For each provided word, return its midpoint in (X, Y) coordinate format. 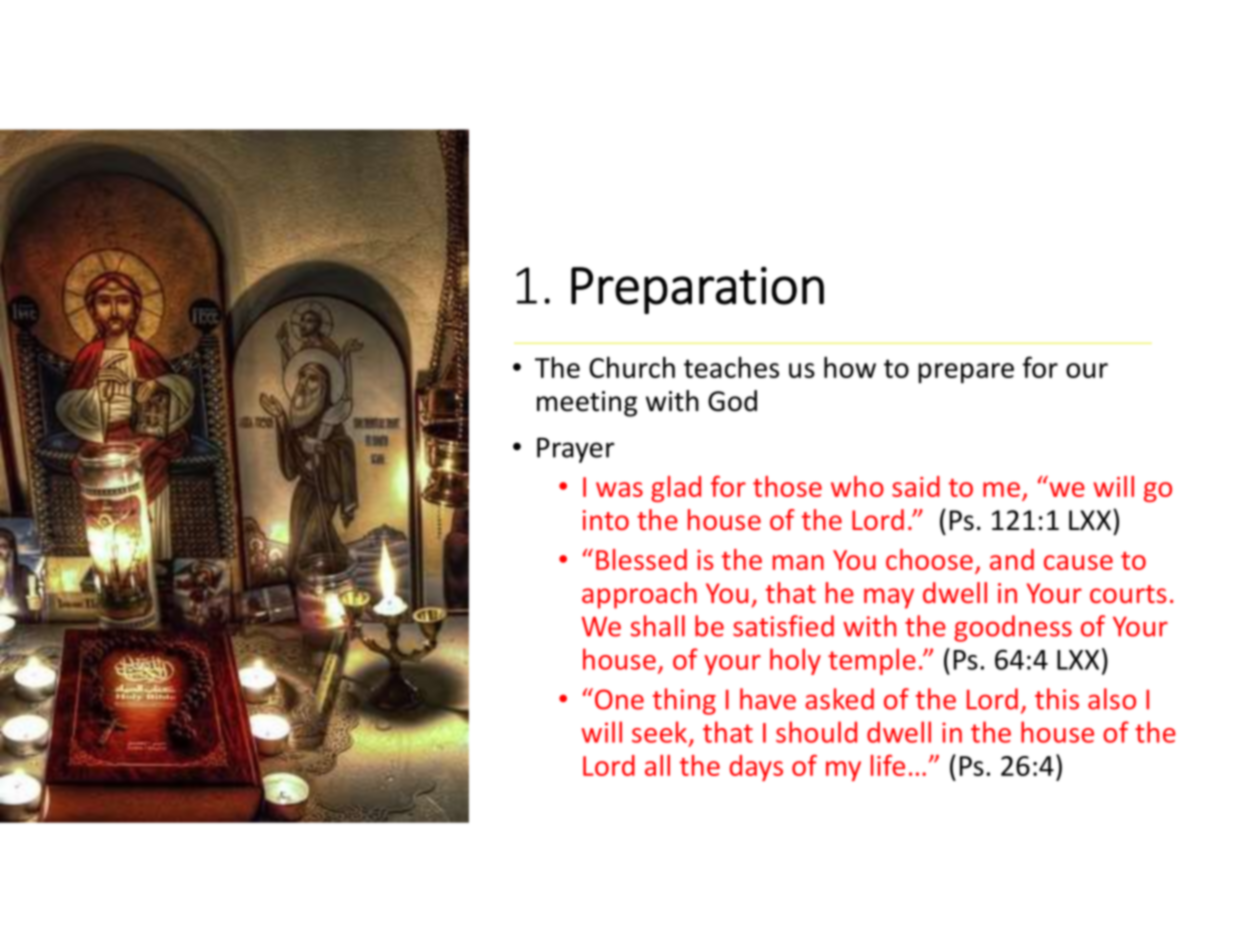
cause (1078, 562)
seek (661, 733)
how (850, 367)
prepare (966, 373)
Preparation (697, 290)
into (606, 520)
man (798, 562)
